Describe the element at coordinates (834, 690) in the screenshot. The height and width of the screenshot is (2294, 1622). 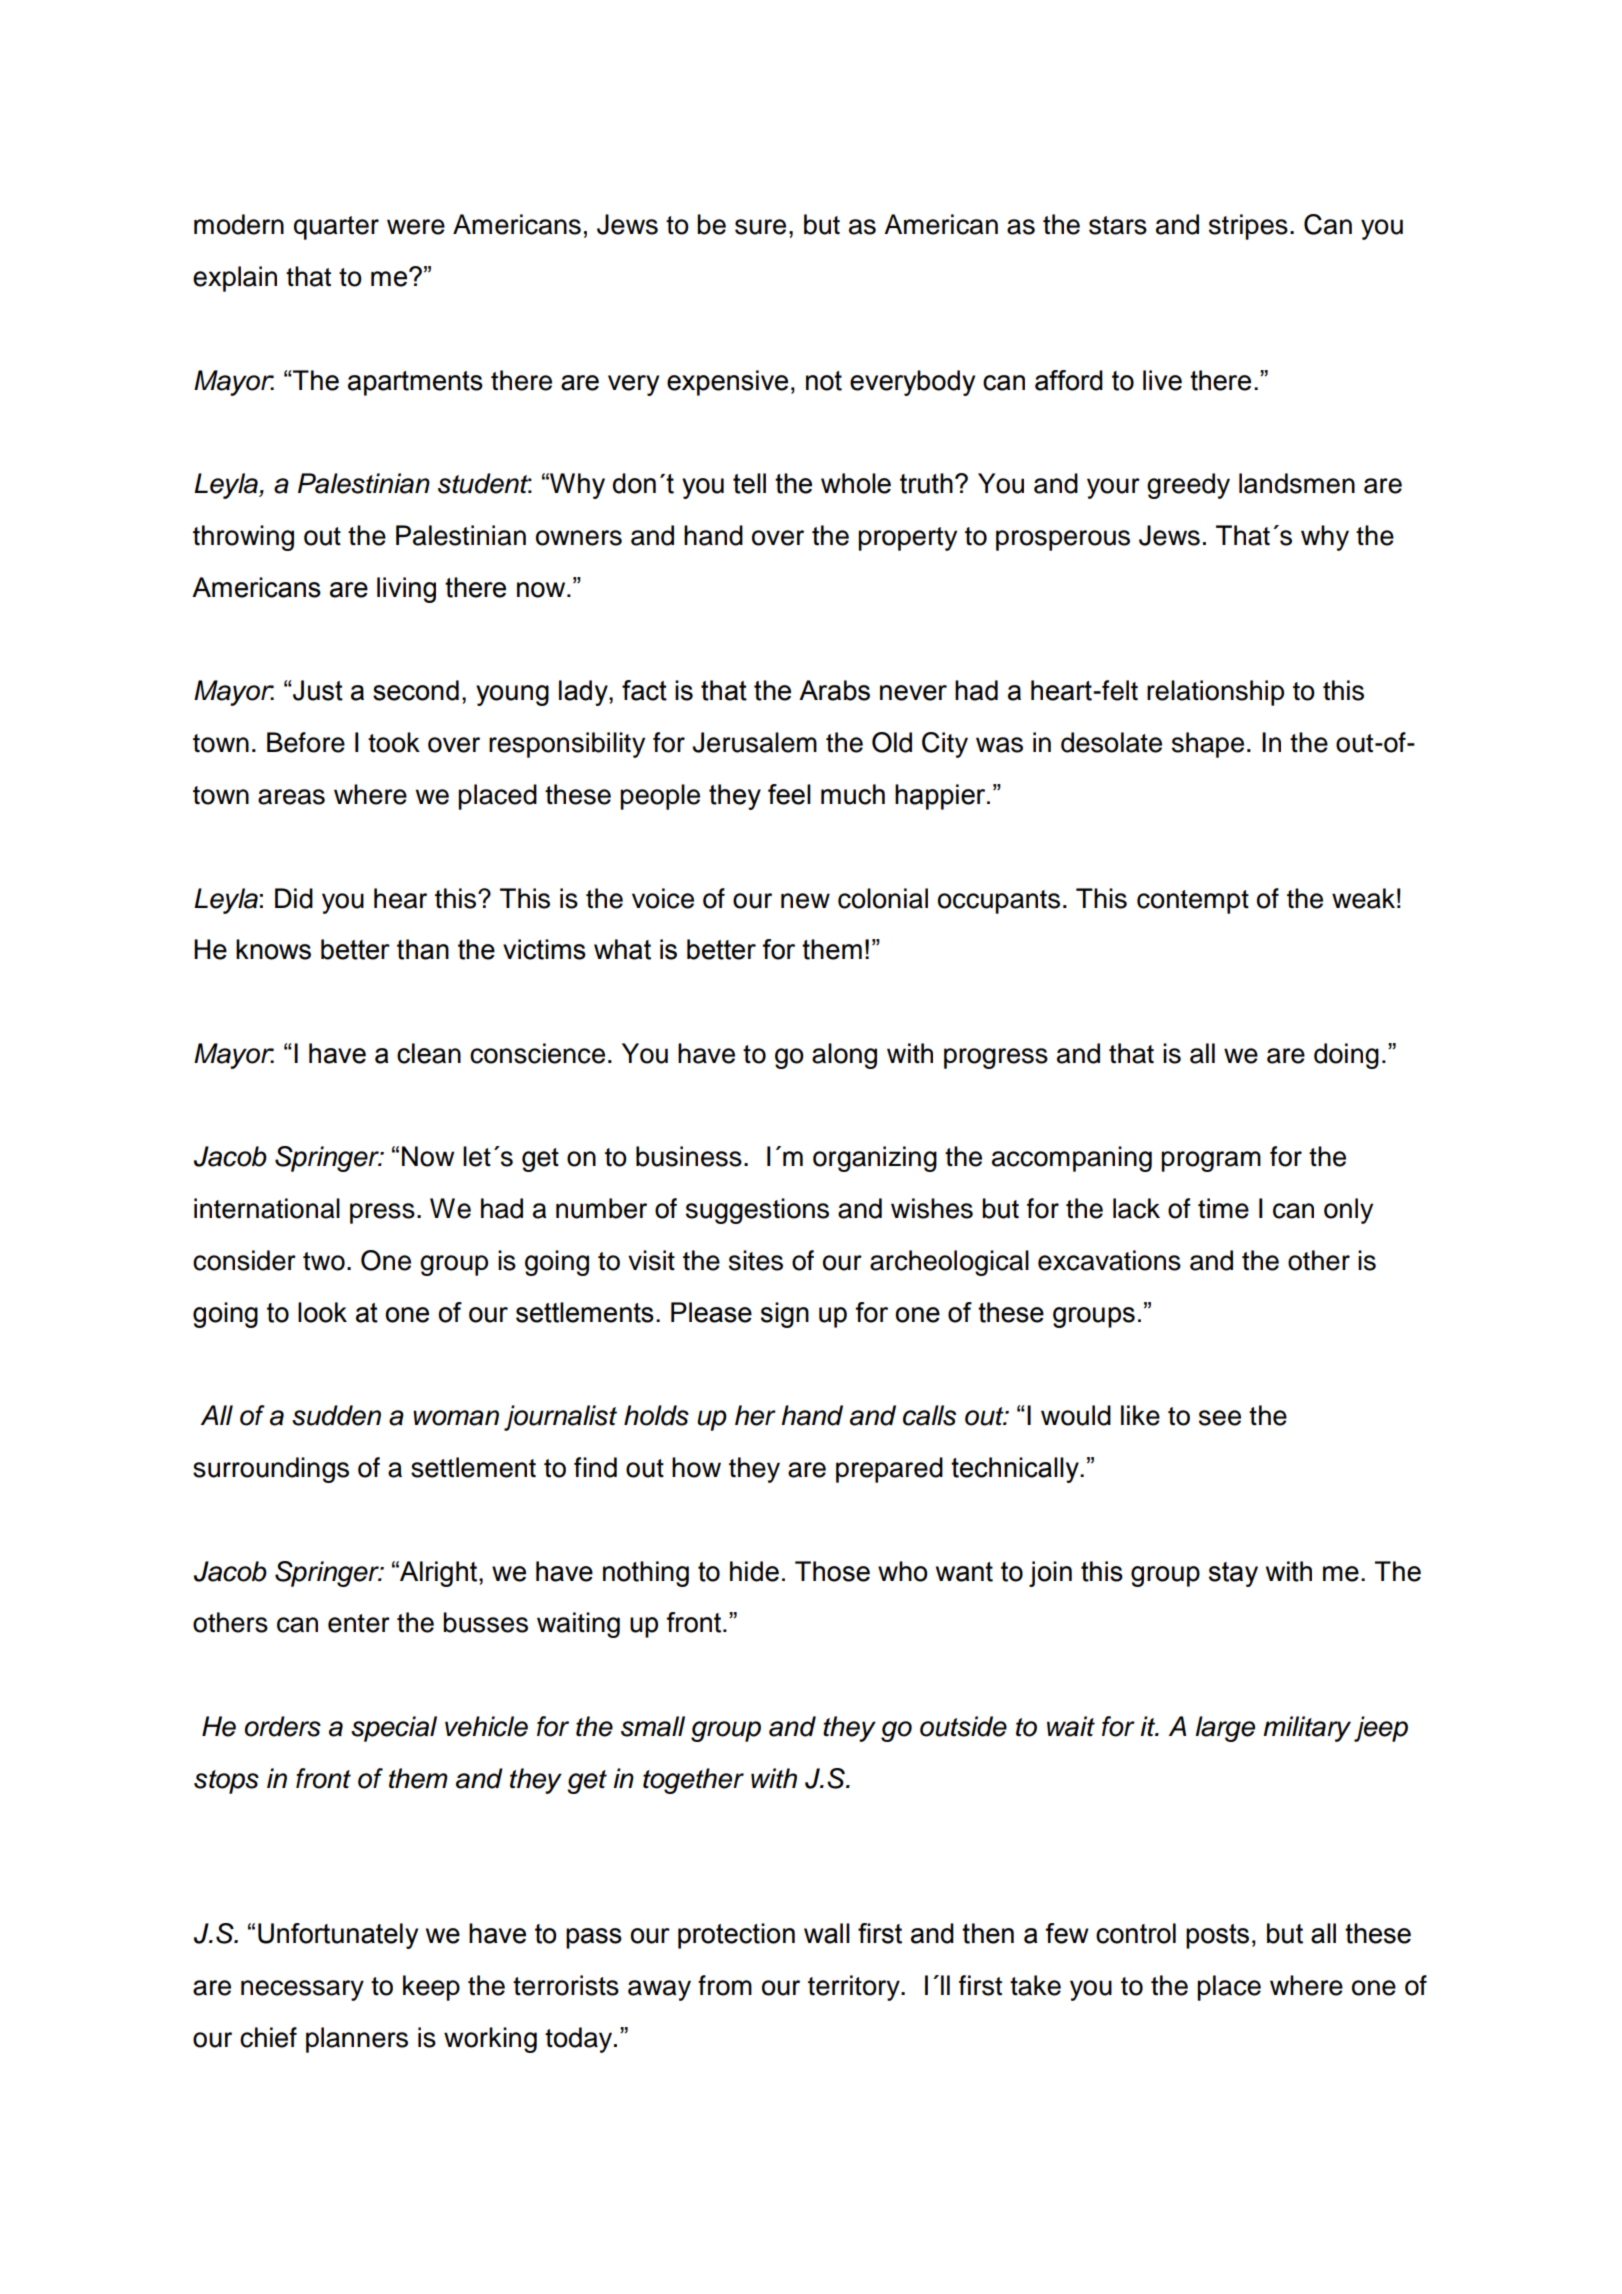
I see `Arabs` at that location.
